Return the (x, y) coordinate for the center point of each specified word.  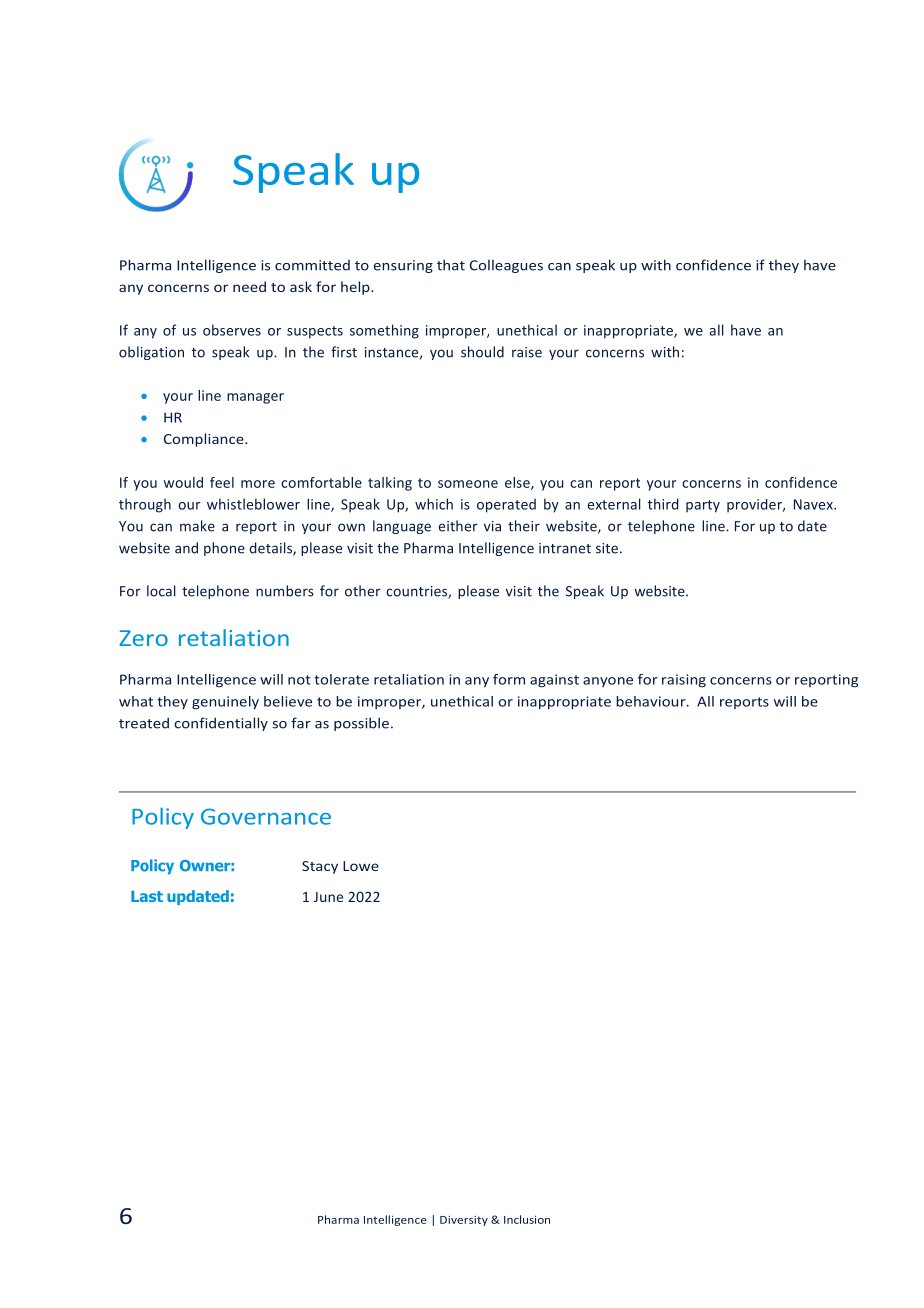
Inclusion (527, 1219)
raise (527, 352)
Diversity (464, 1221)
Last (147, 896)
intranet (565, 548)
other (363, 591)
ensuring (403, 266)
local (161, 591)
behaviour (652, 701)
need (249, 286)
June (328, 897)
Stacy (320, 867)
